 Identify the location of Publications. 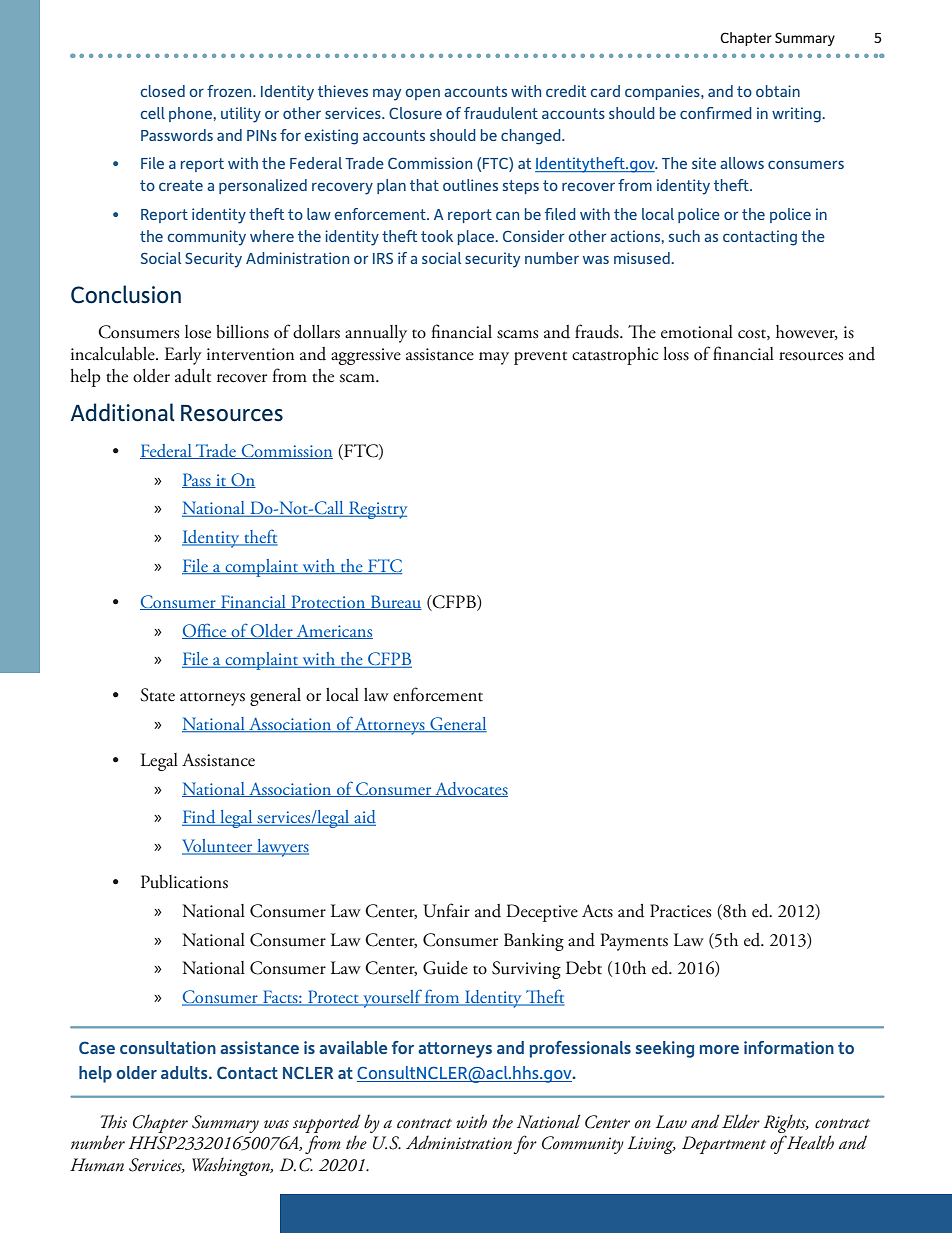
(184, 882).
